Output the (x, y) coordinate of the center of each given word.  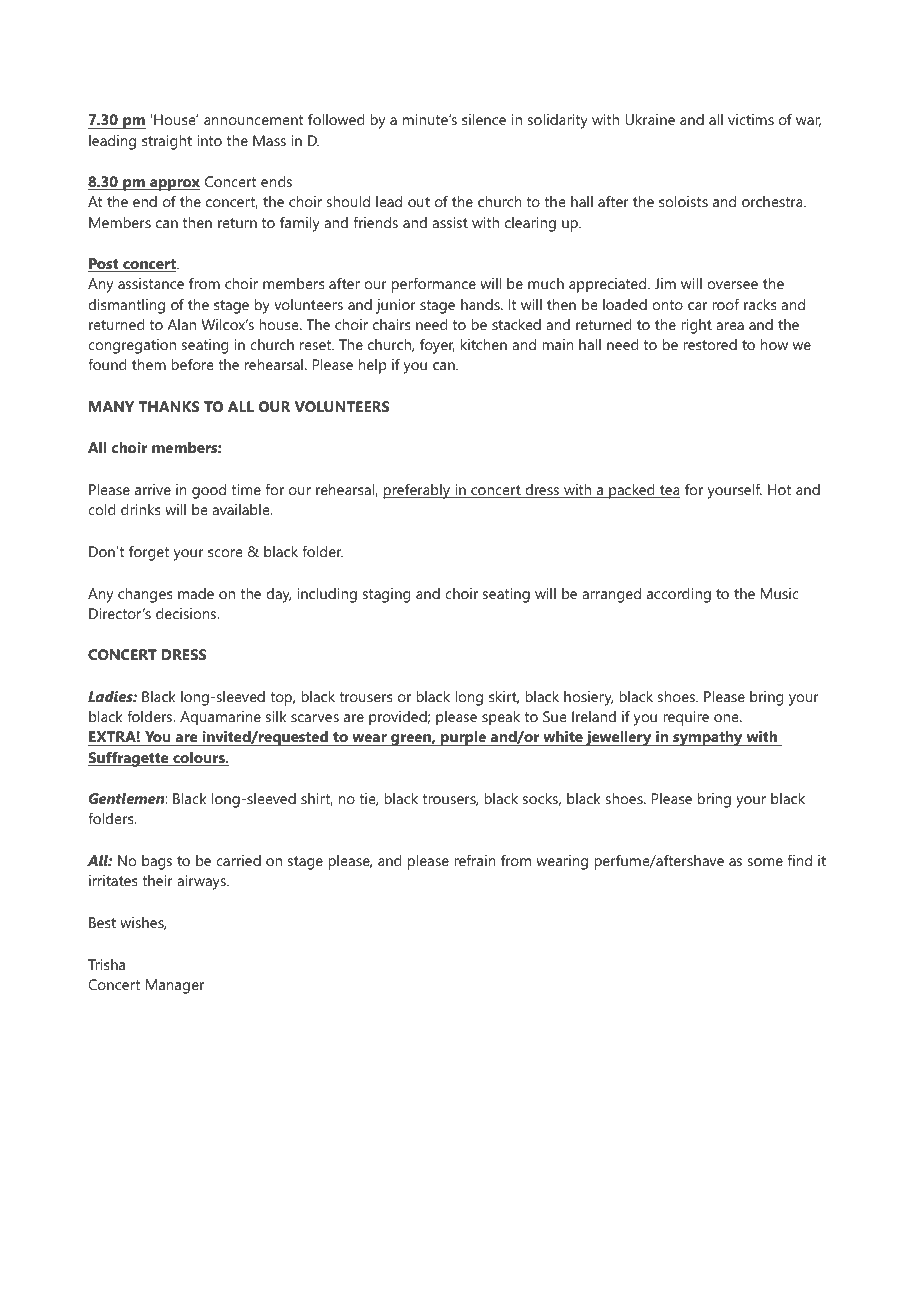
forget (149, 553)
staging (386, 595)
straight (167, 142)
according (679, 595)
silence (484, 119)
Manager (175, 986)
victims (751, 119)
